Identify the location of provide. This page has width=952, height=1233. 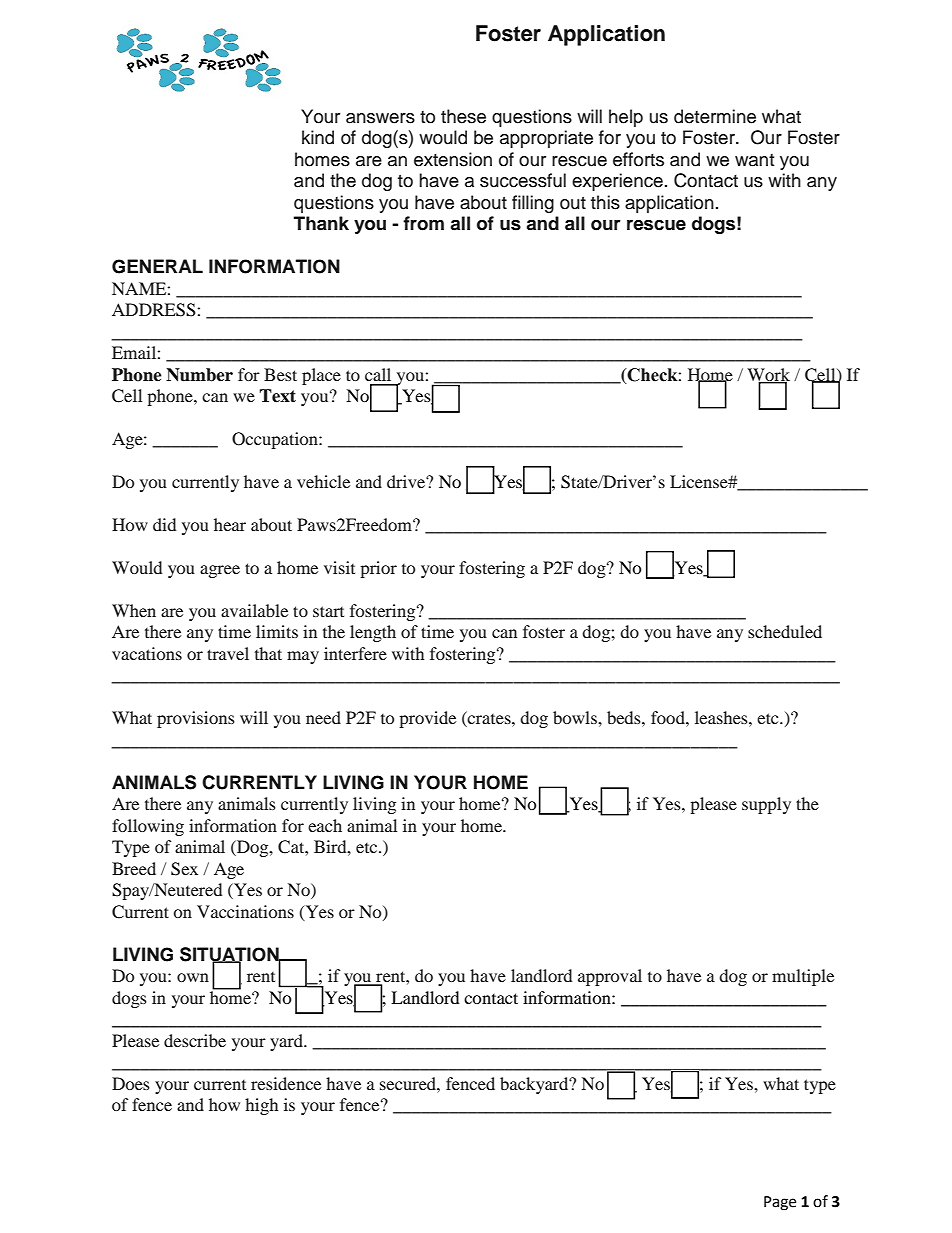
(427, 719).
